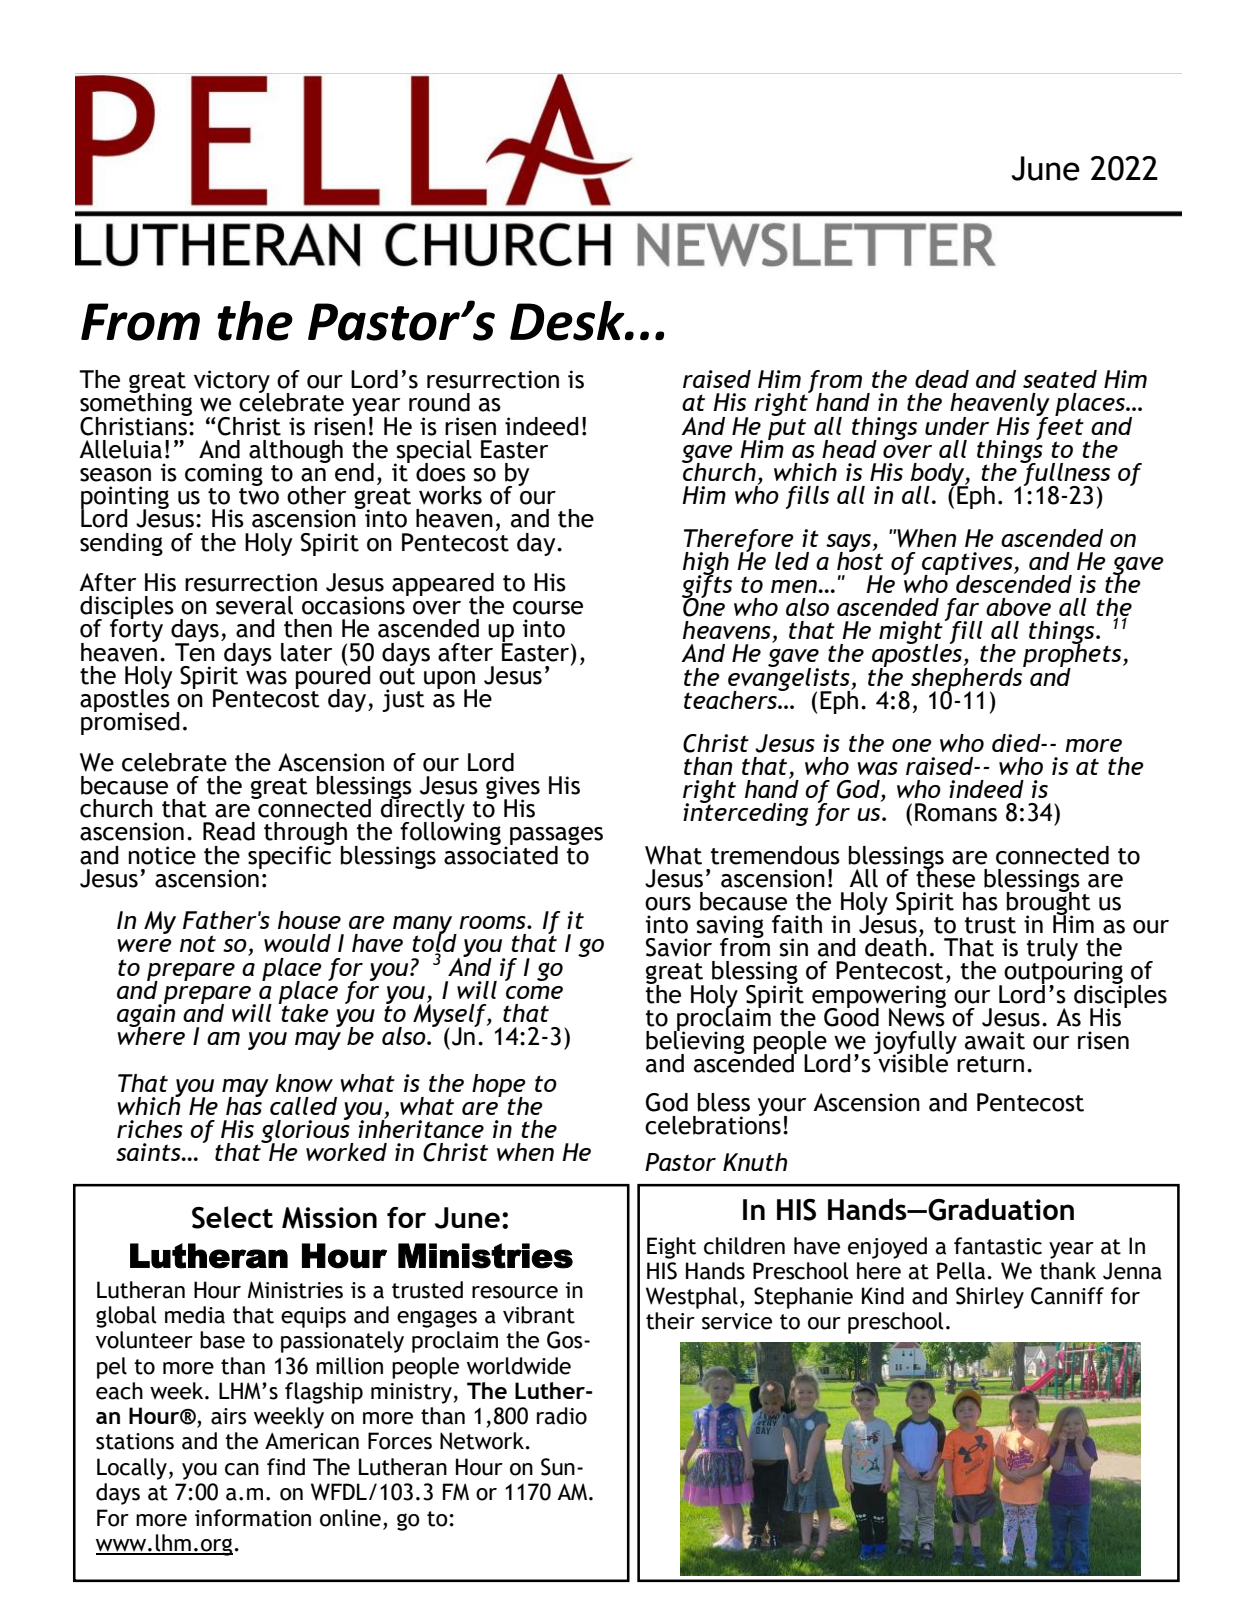 This screenshot has height=1624, width=1255. Describe the element at coordinates (679, 947) in the screenshot. I see `Savior` at that location.
